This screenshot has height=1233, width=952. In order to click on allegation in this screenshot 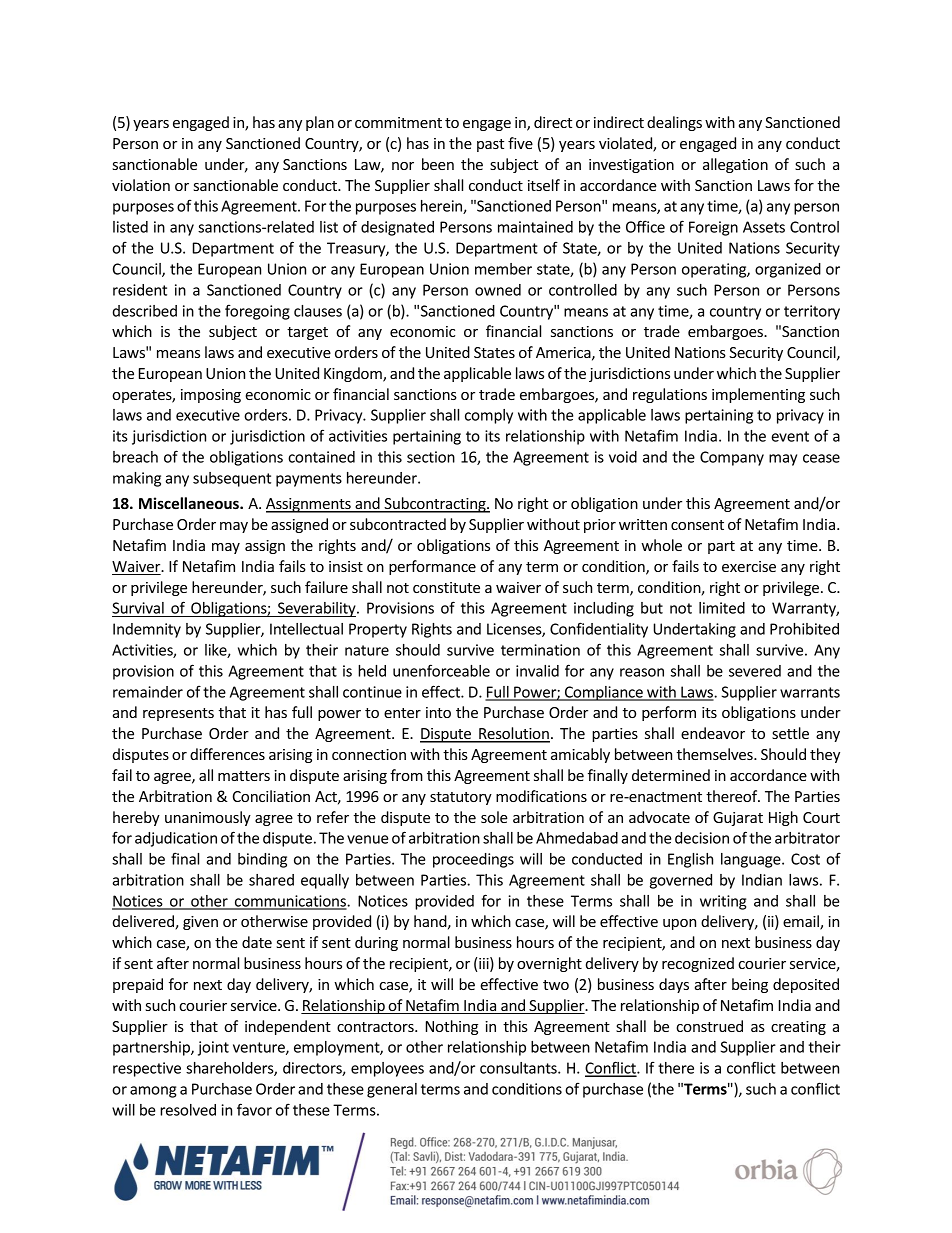, I will do `click(735, 165)`.
